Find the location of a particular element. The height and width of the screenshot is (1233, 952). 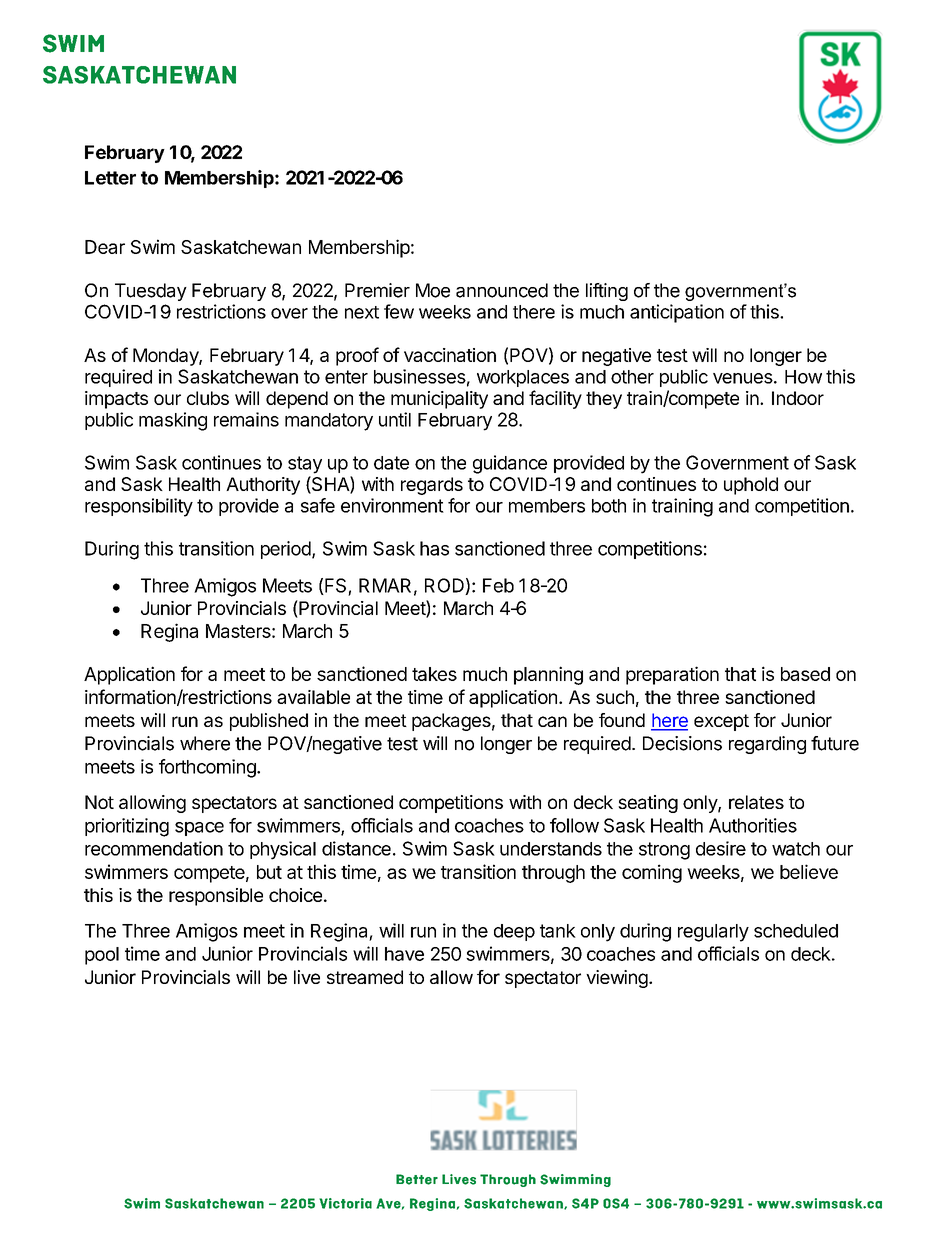

pool is located at coordinates (102, 956).
